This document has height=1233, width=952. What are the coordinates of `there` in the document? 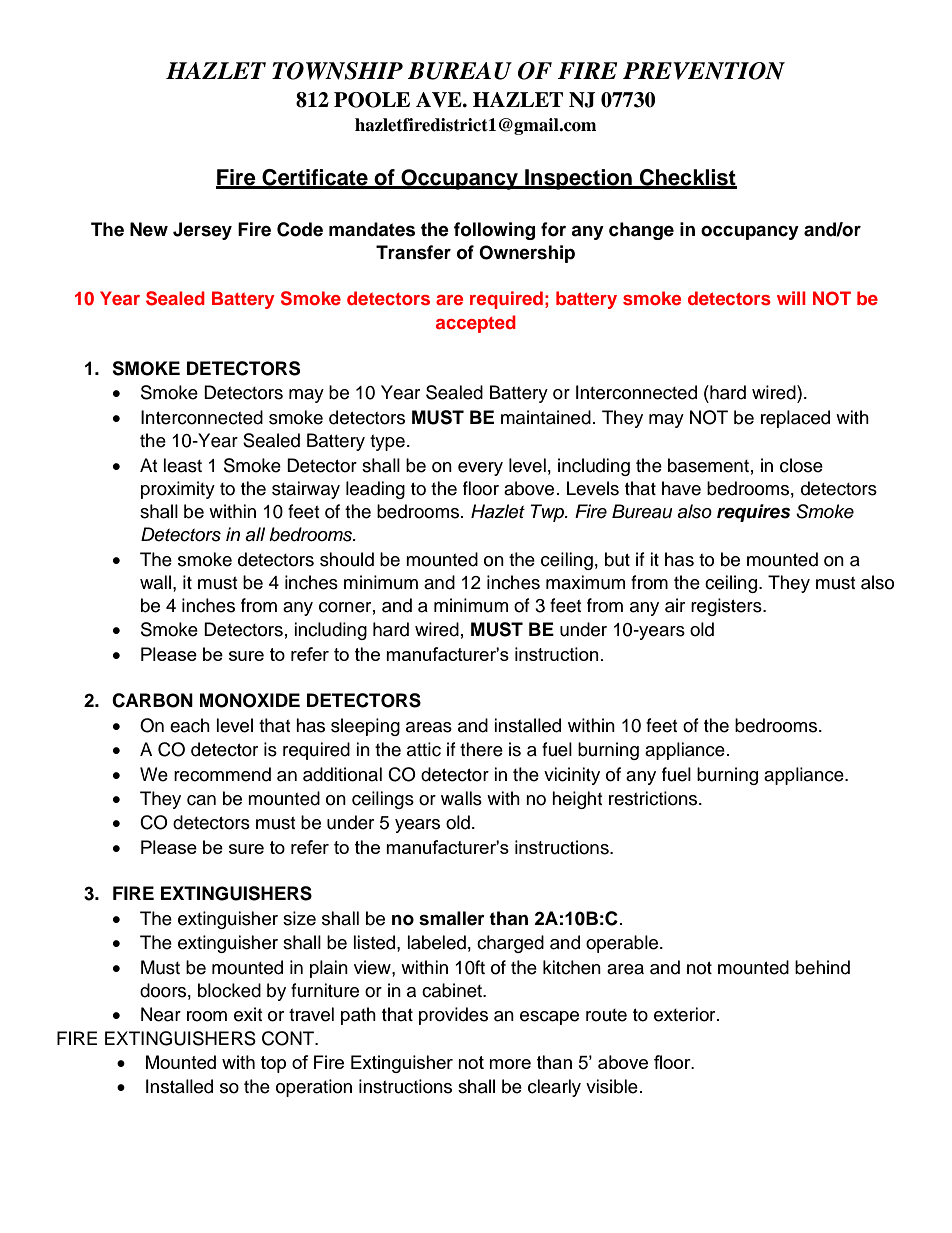 It's located at (481, 749).
